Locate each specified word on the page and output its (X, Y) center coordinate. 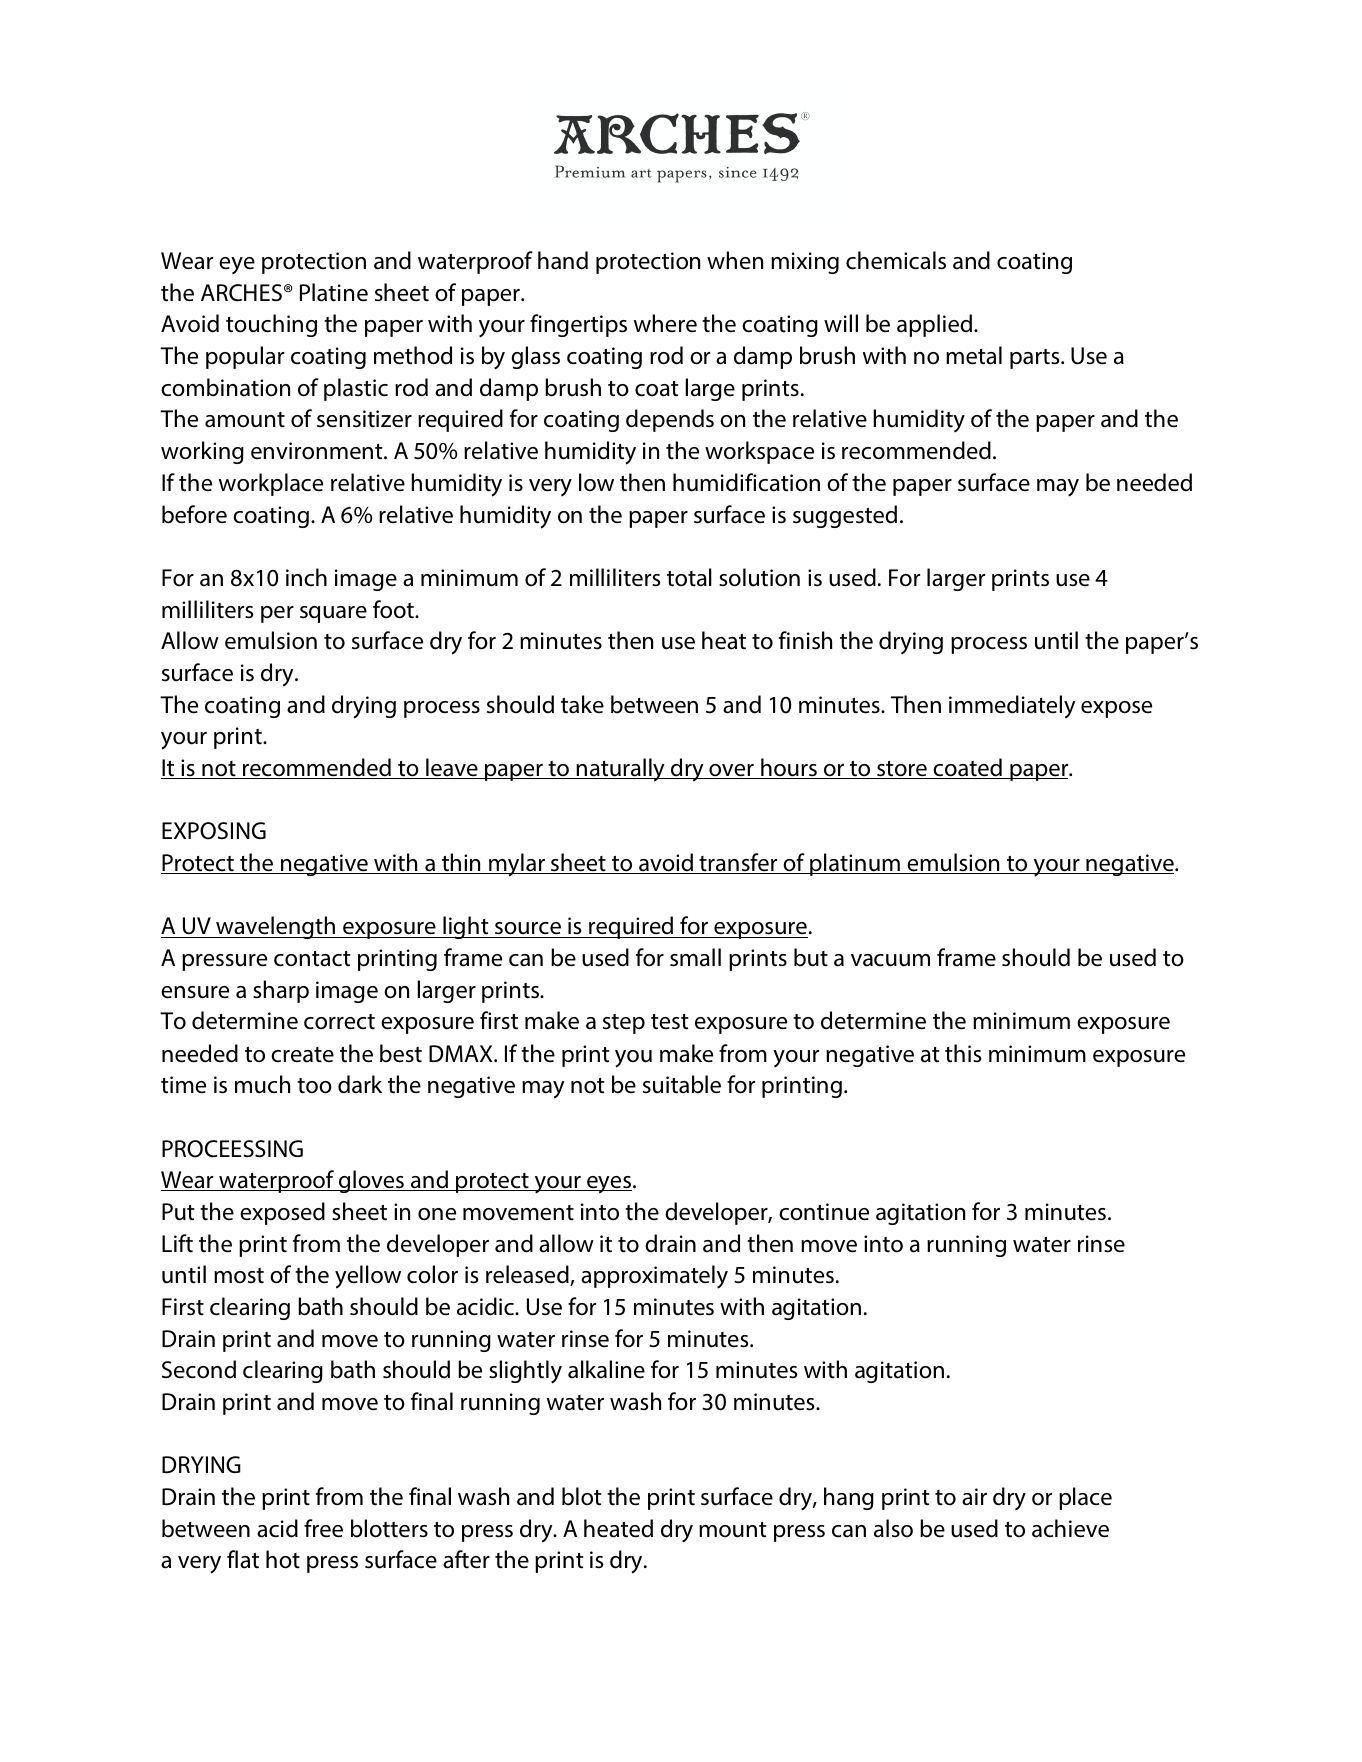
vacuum (890, 960)
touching (271, 325)
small (695, 957)
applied (936, 325)
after (466, 1559)
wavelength (276, 927)
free (323, 1528)
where (665, 323)
